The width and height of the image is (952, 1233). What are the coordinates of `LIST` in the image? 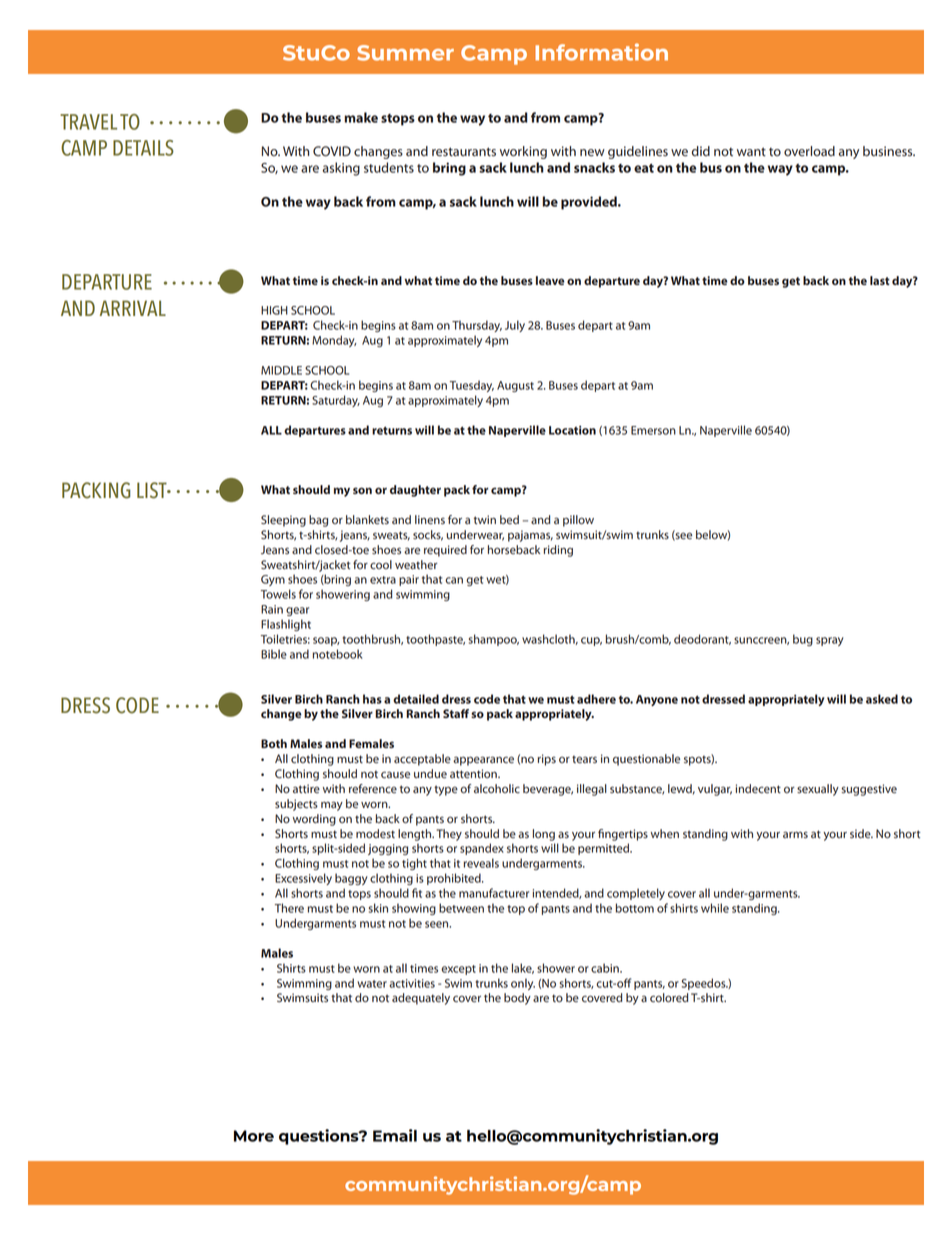 It's located at (153, 490).
